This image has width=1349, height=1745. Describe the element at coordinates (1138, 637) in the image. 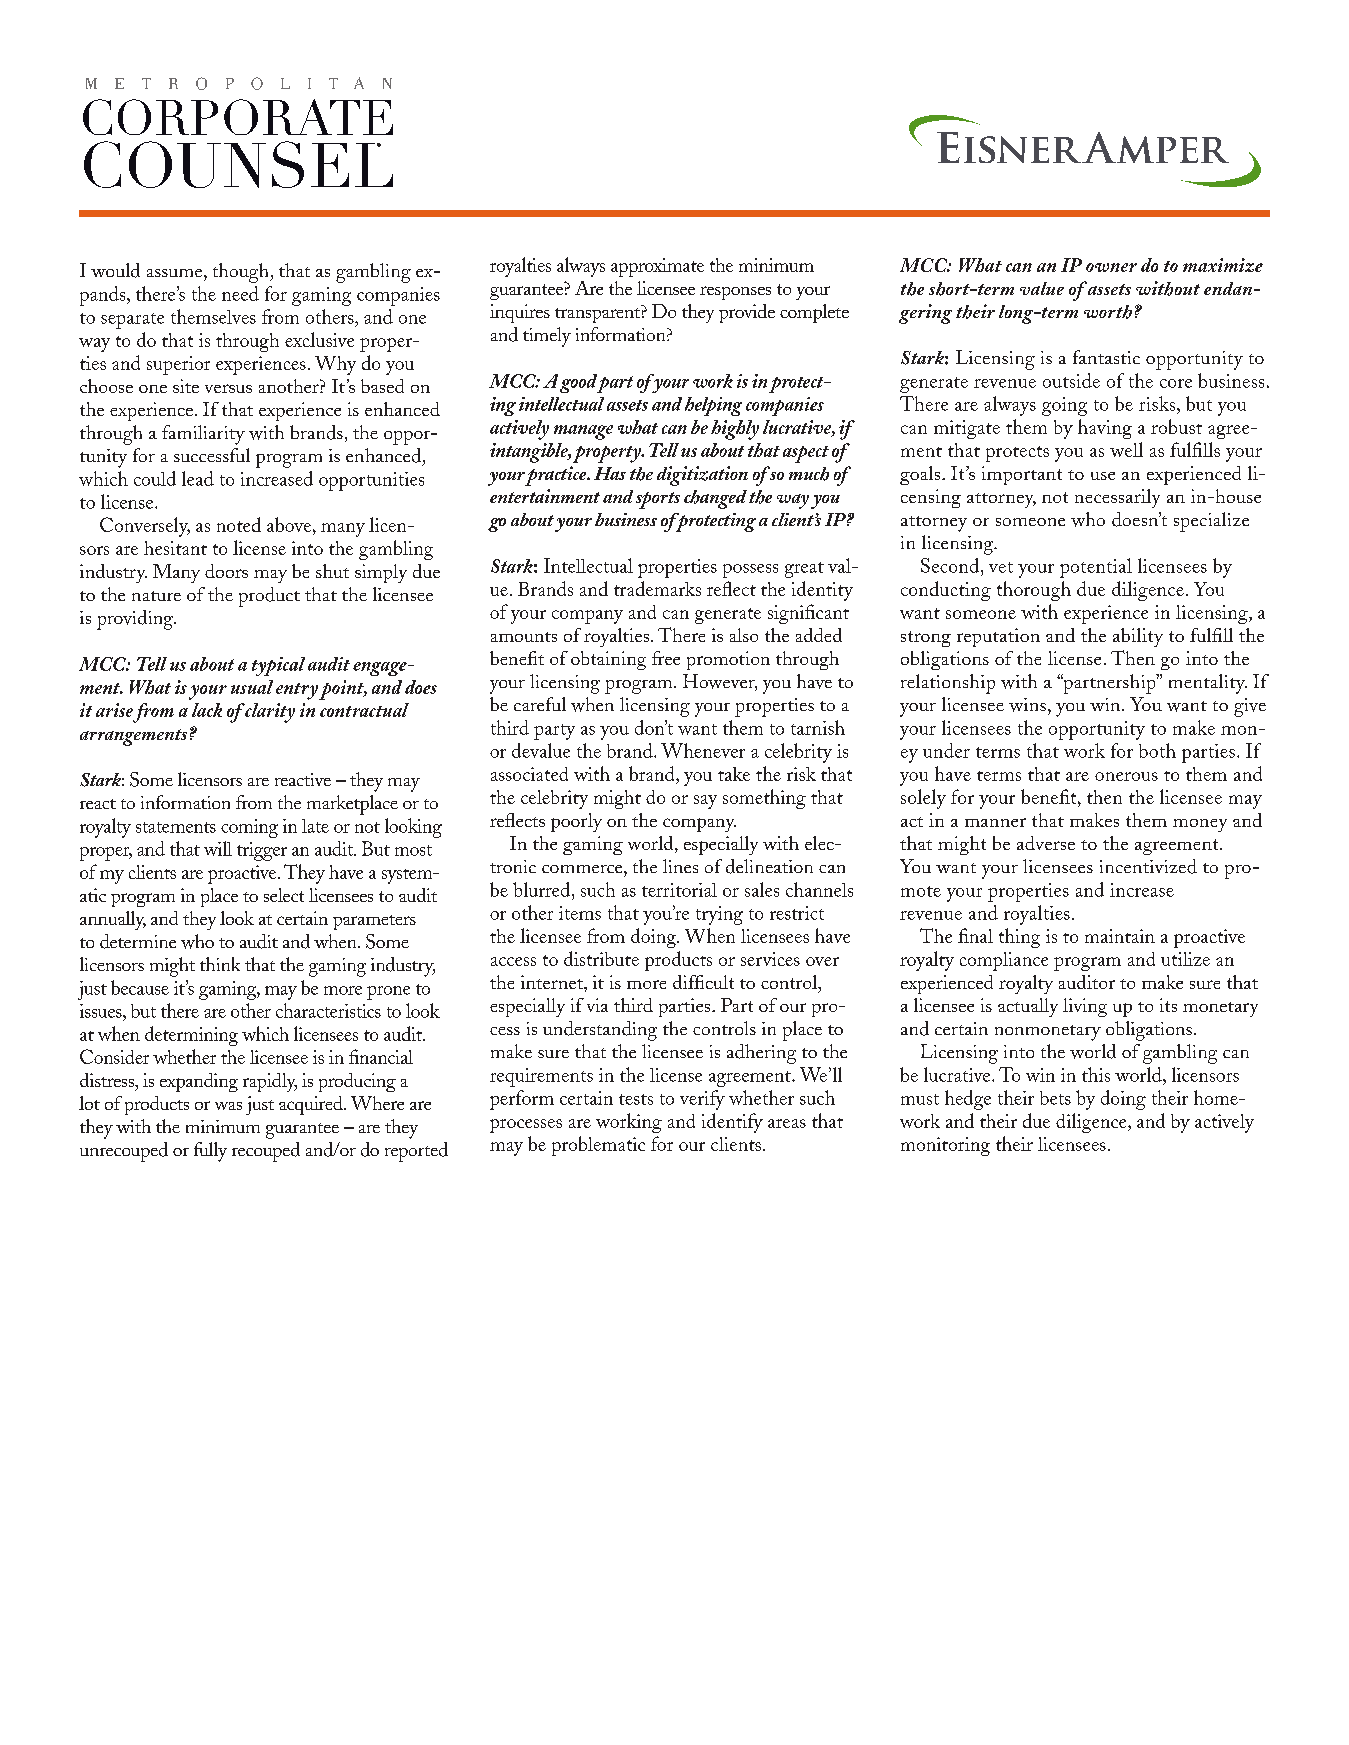

I see `ability` at that location.
